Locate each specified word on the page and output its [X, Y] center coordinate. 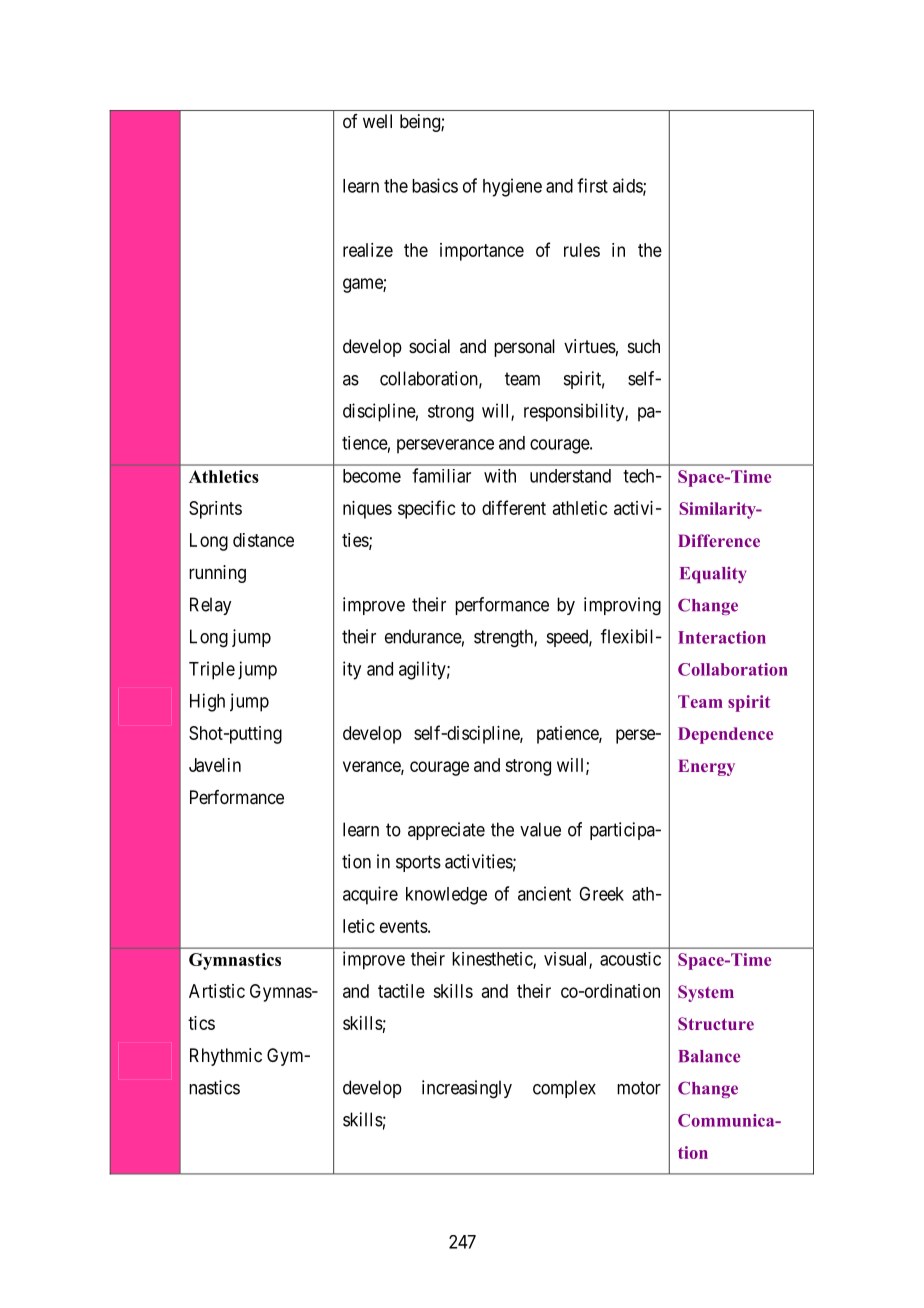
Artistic [217, 991]
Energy [706, 767]
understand [570, 476]
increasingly [467, 1089]
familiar [441, 475]
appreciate [446, 831]
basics [435, 185]
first [592, 185]
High [207, 702]
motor [639, 1088]
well [377, 121]
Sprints [215, 510]
